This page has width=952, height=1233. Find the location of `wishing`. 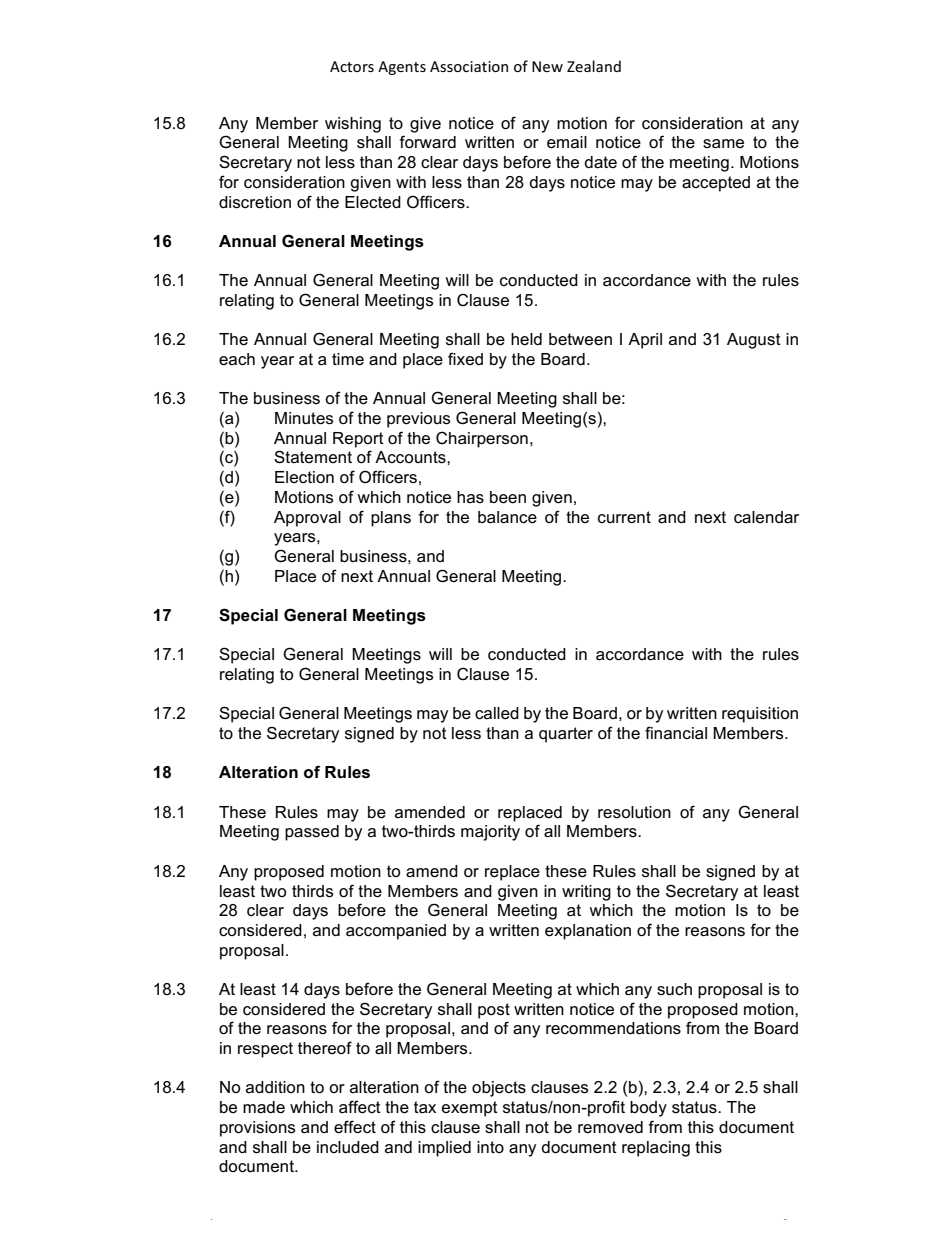

wishing is located at coordinates (353, 125).
